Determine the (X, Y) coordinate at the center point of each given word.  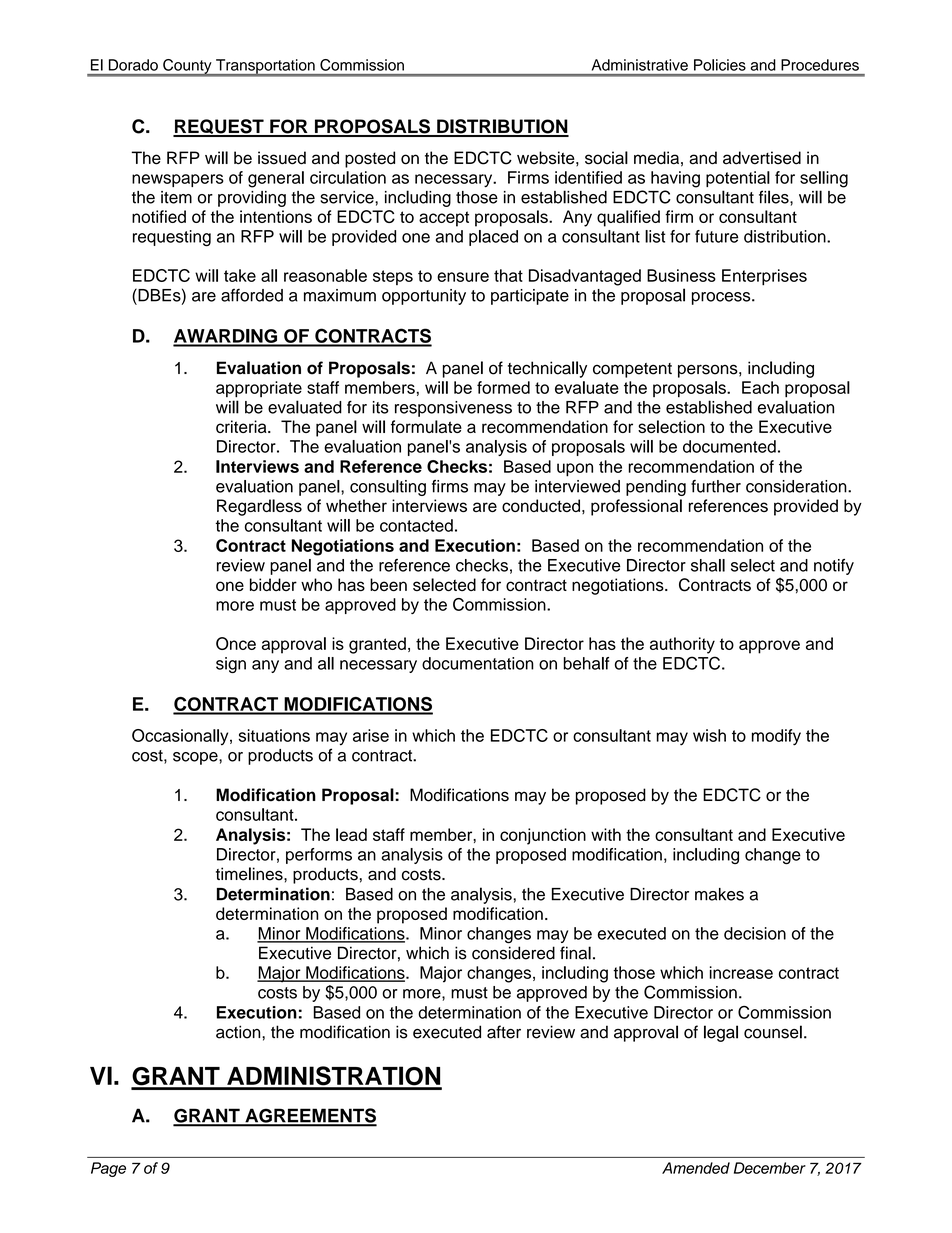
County (187, 67)
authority (682, 645)
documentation (478, 663)
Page (108, 1169)
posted (370, 159)
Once (236, 643)
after (504, 1032)
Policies (720, 65)
